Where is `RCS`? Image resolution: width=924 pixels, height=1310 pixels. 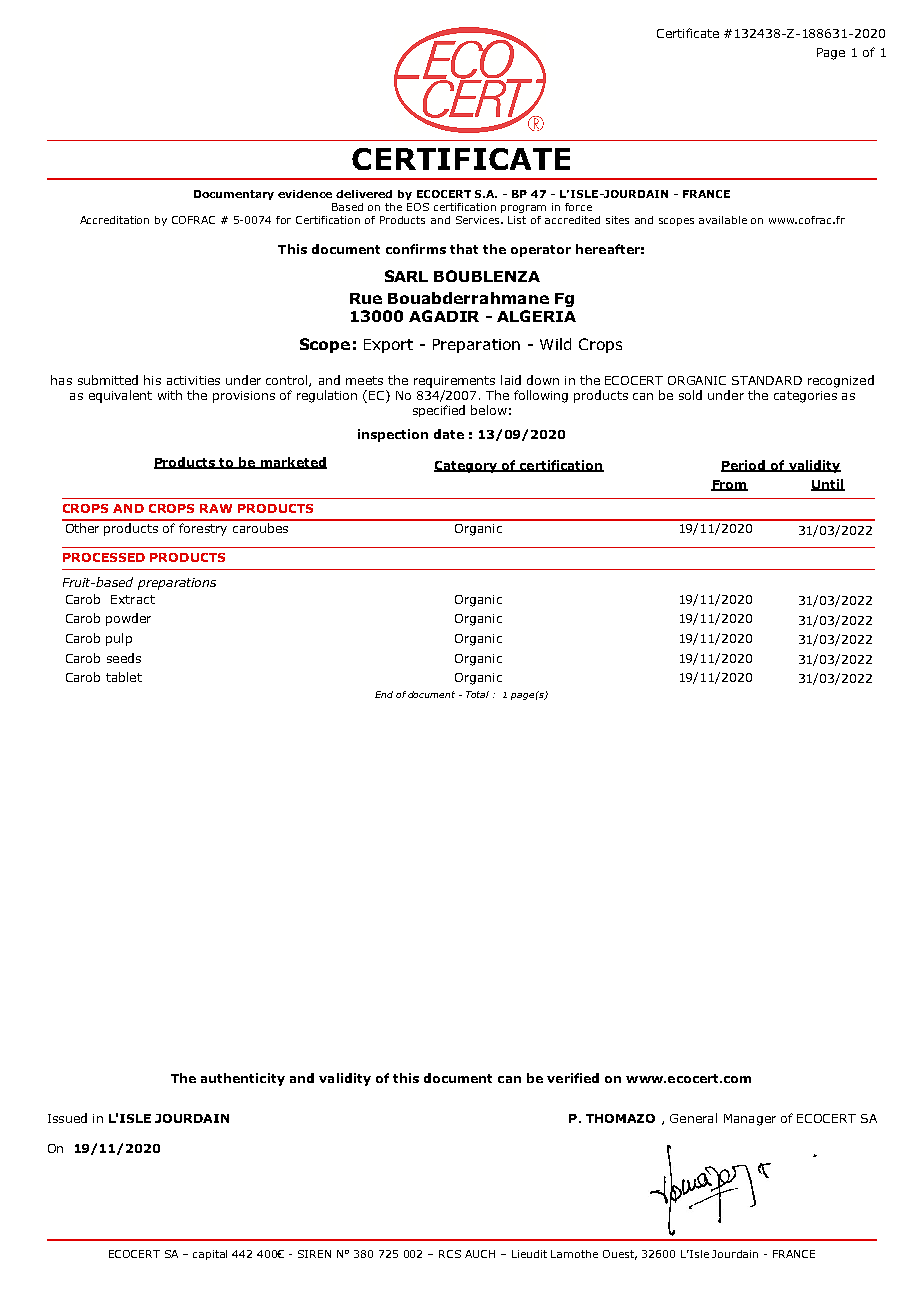
RCS is located at coordinates (450, 1254).
